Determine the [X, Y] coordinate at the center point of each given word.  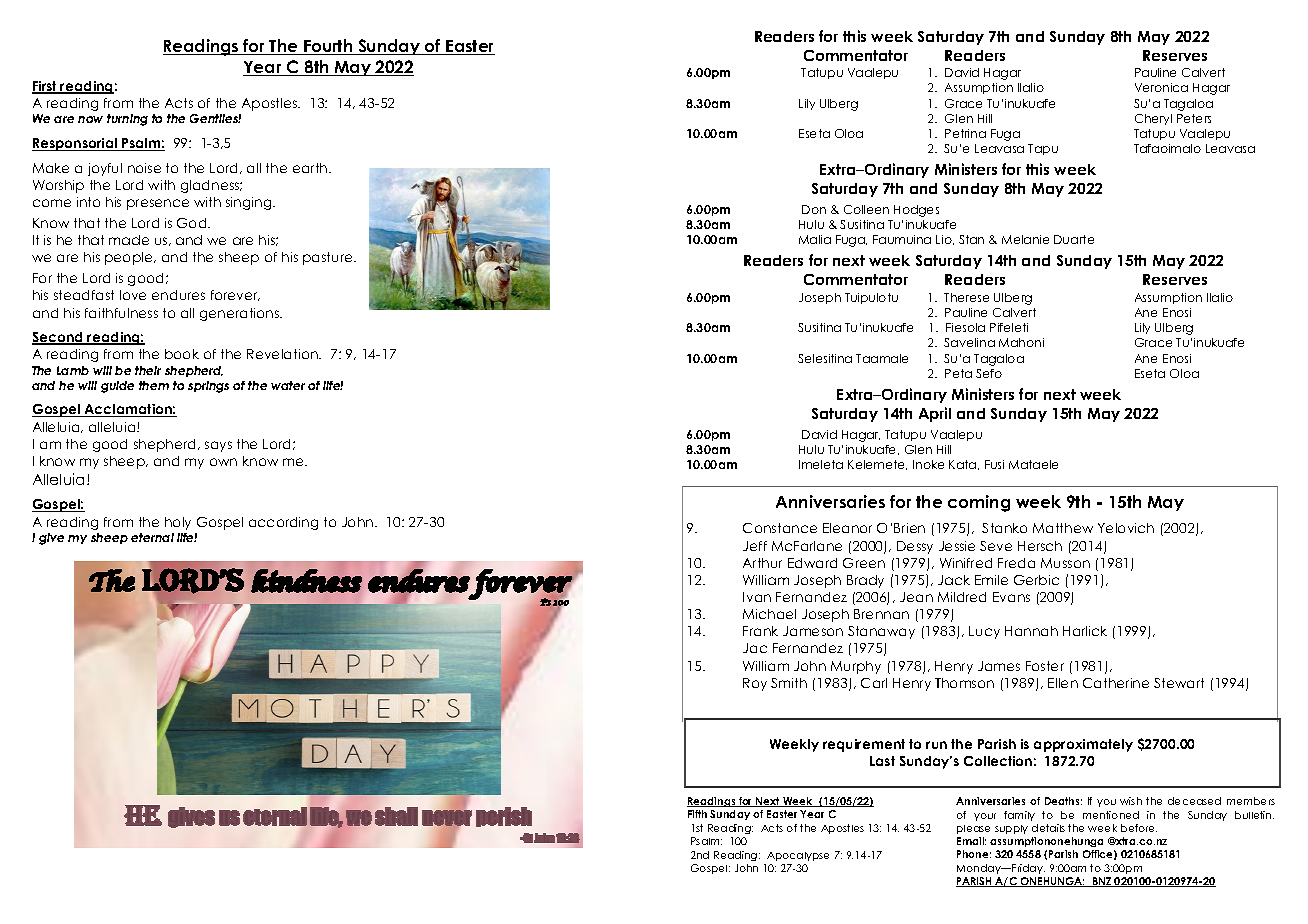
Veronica [1161, 87]
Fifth [697, 814]
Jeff [755, 546]
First [46, 87]
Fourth [328, 47]
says [218, 446]
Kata [964, 465]
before [1139, 828]
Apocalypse [798, 856]
